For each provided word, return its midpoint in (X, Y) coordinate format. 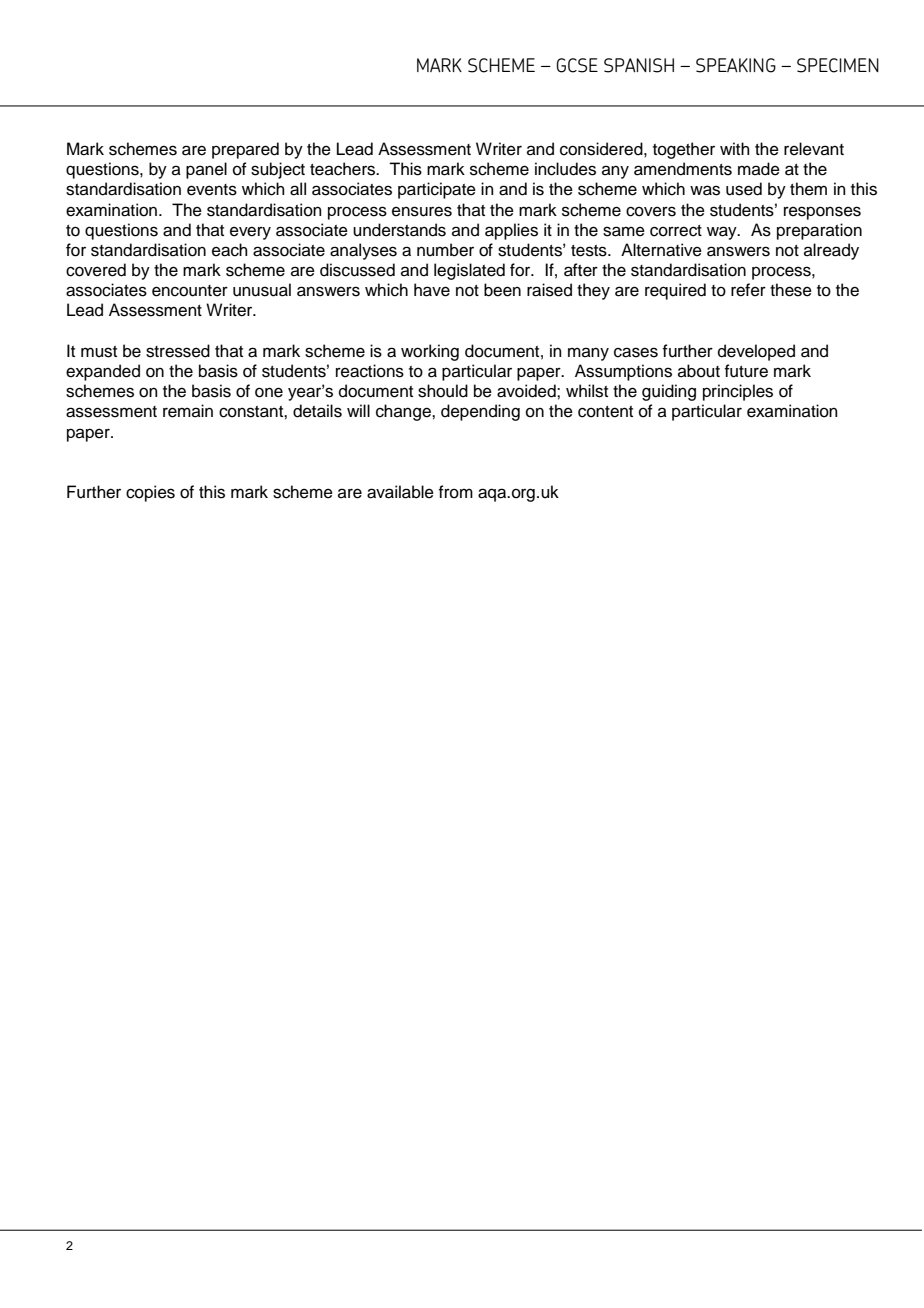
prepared (245, 150)
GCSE (577, 65)
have (432, 290)
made (759, 169)
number (445, 250)
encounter (190, 291)
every (250, 233)
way (723, 233)
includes (565, 169)
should (443, 391)
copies (150, 493)
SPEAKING (736, 65)
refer (748, 290)
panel (206, 170)
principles (738, 392)
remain (188, 411)
